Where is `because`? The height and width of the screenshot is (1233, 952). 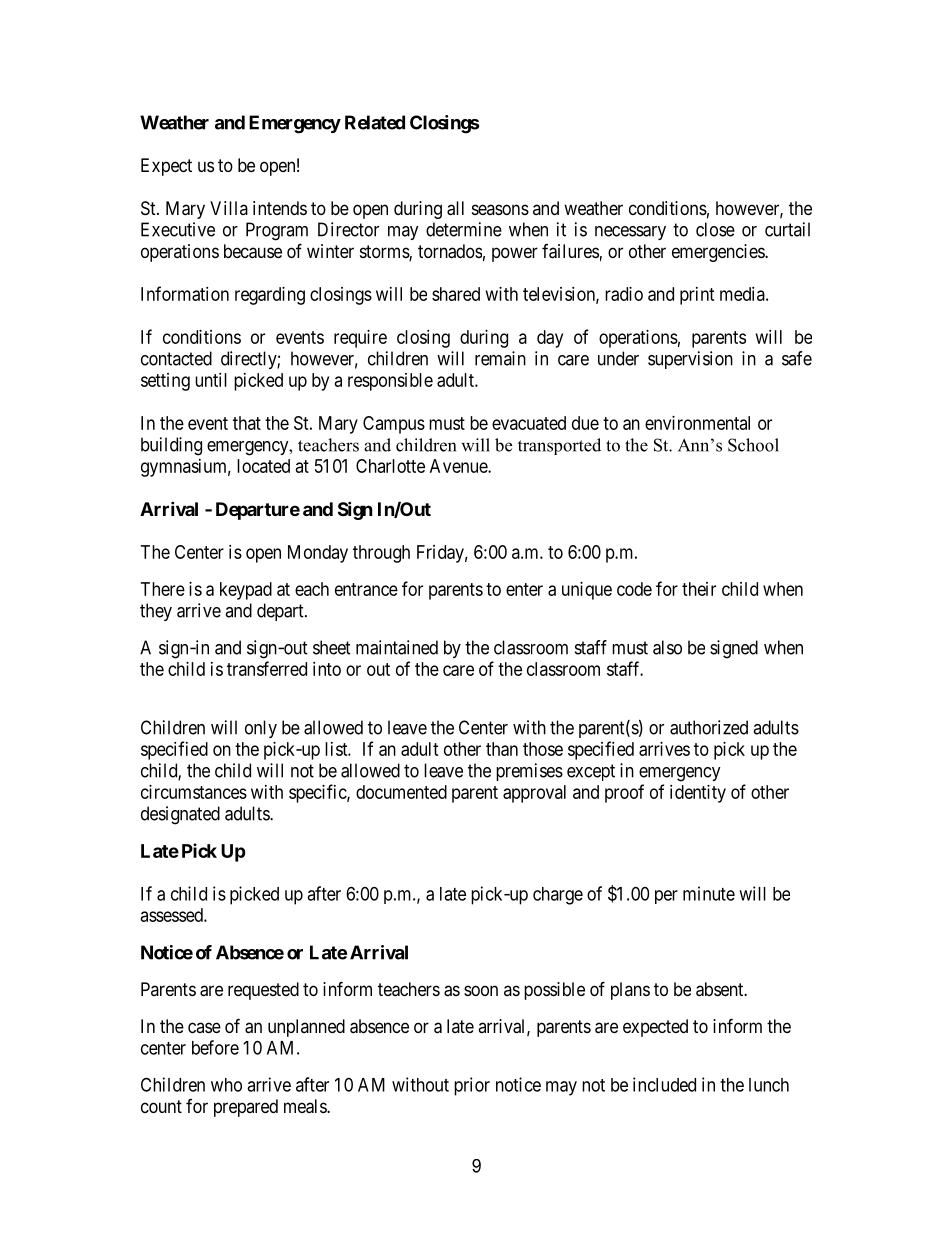
because is located at coordinates (253, 251).
